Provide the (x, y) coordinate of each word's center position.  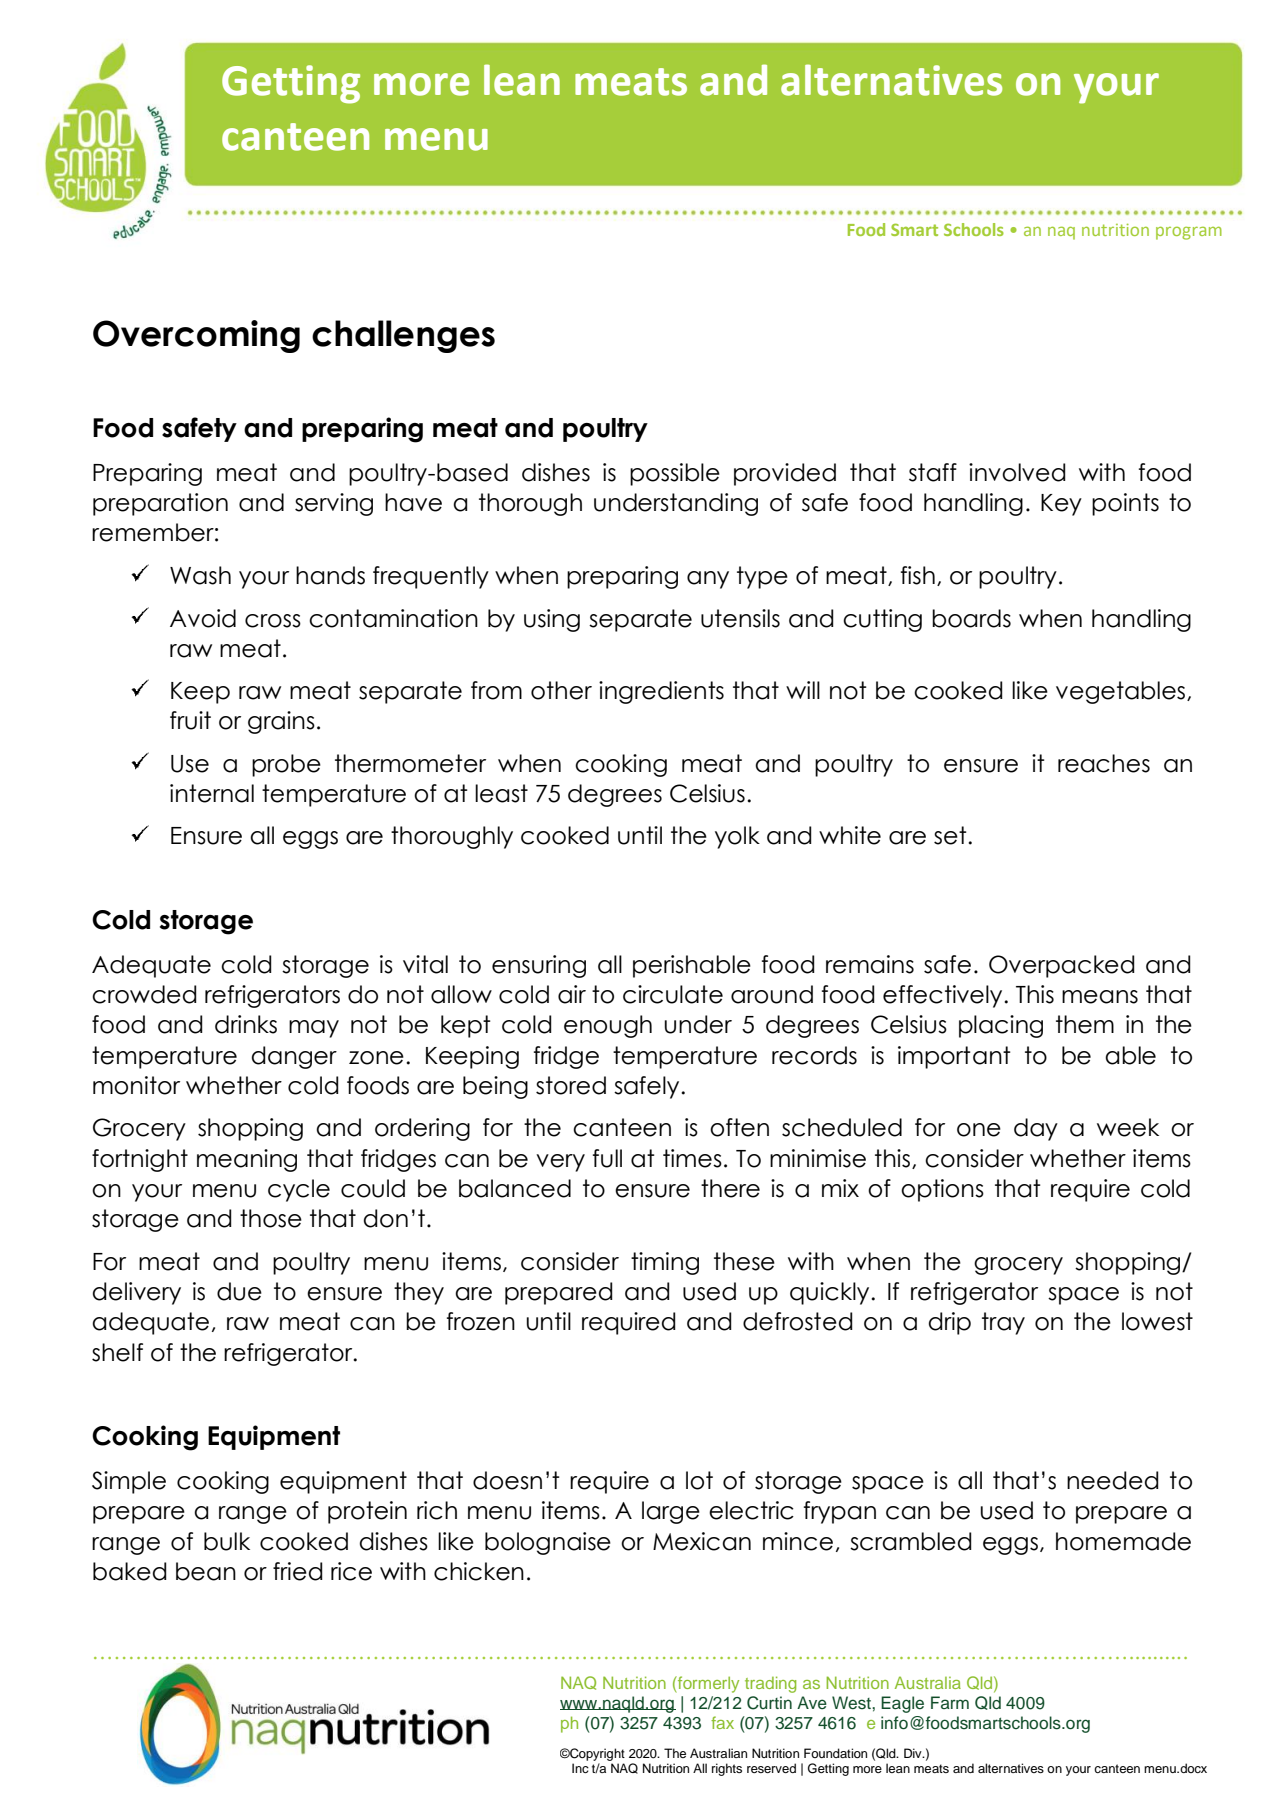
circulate (673, 994)
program (1189, 233)
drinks (246, 1024)
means (1100, 997)
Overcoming (196, 336)
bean (206, 1571)
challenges (403, 336)
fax (722, 1722)
